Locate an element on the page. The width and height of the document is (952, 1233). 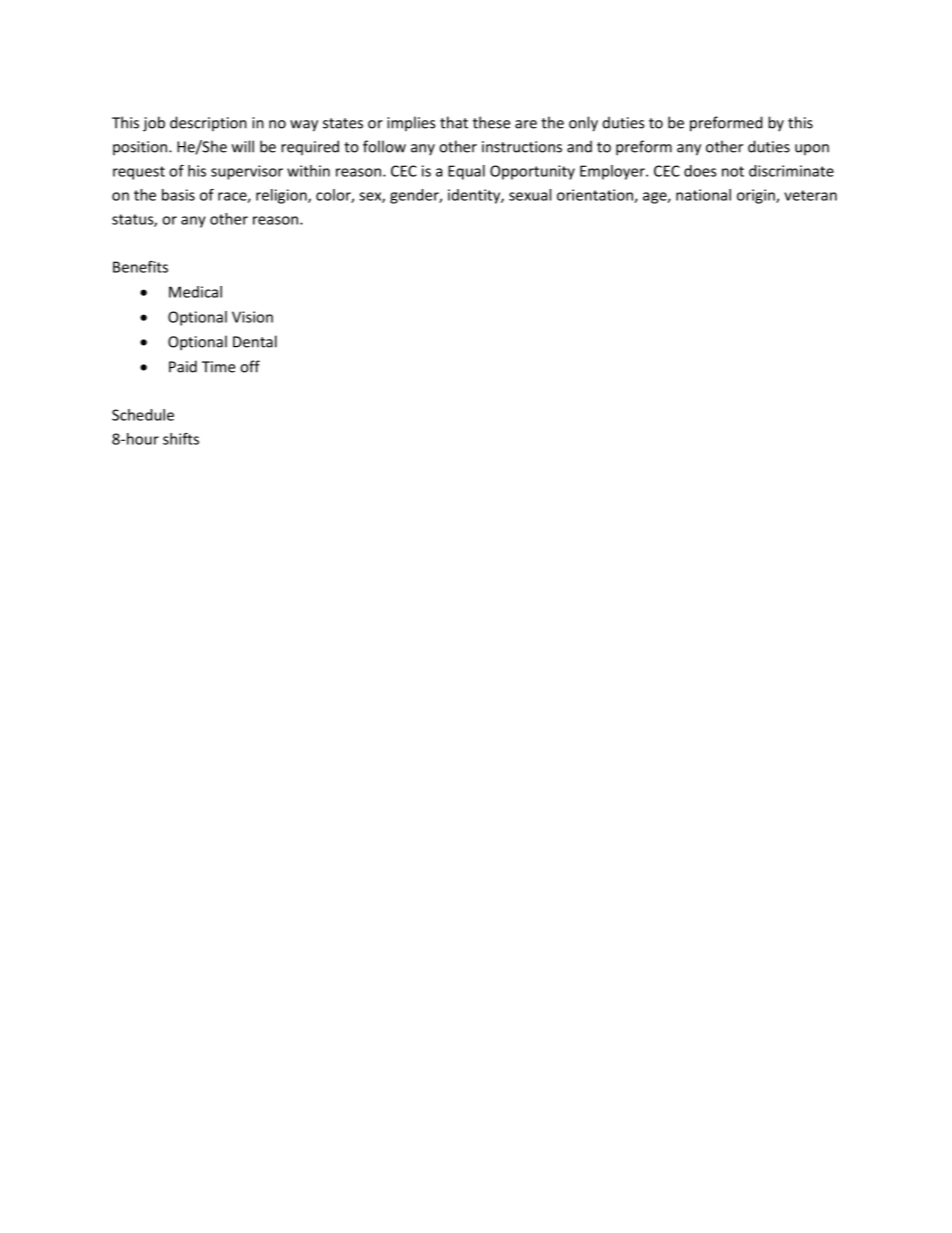
shifts is located at coordinates (181, 439).
